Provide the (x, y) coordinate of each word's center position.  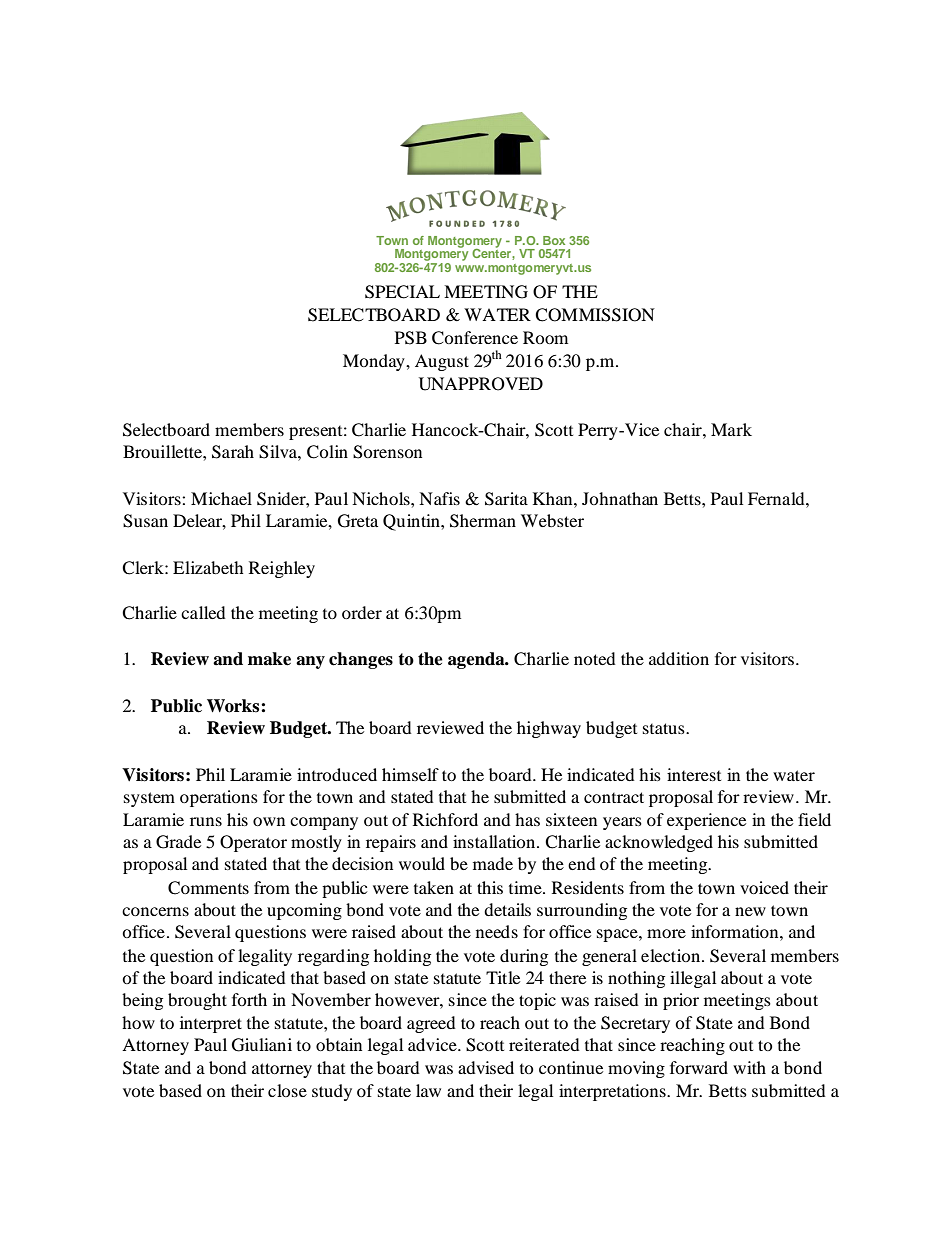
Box (554, 240)
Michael (221, 498)
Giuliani (262, 1045)
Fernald (777, 498)
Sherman (483, 521)
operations (219, 798)
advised (486, 1067)
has (527, 819)
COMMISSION (595, 315)
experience (706, 821)
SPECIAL (402, 292)
